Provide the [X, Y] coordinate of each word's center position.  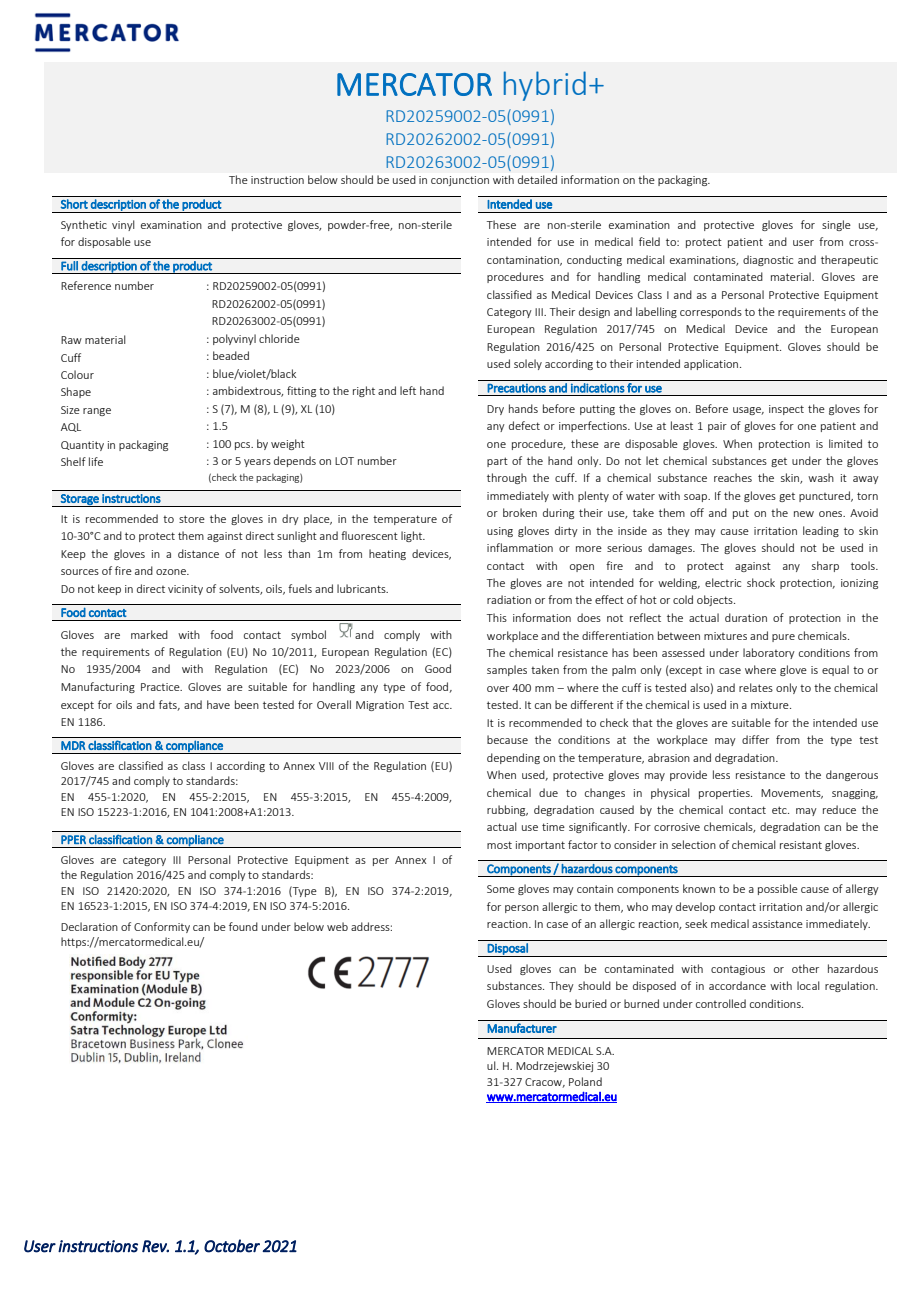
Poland [585, 1081]
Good [438, 668]
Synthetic [84, 225]
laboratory [769, 653]
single [836, 225]
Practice [161, 687]
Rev [155, 1246]
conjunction [460, 181]
